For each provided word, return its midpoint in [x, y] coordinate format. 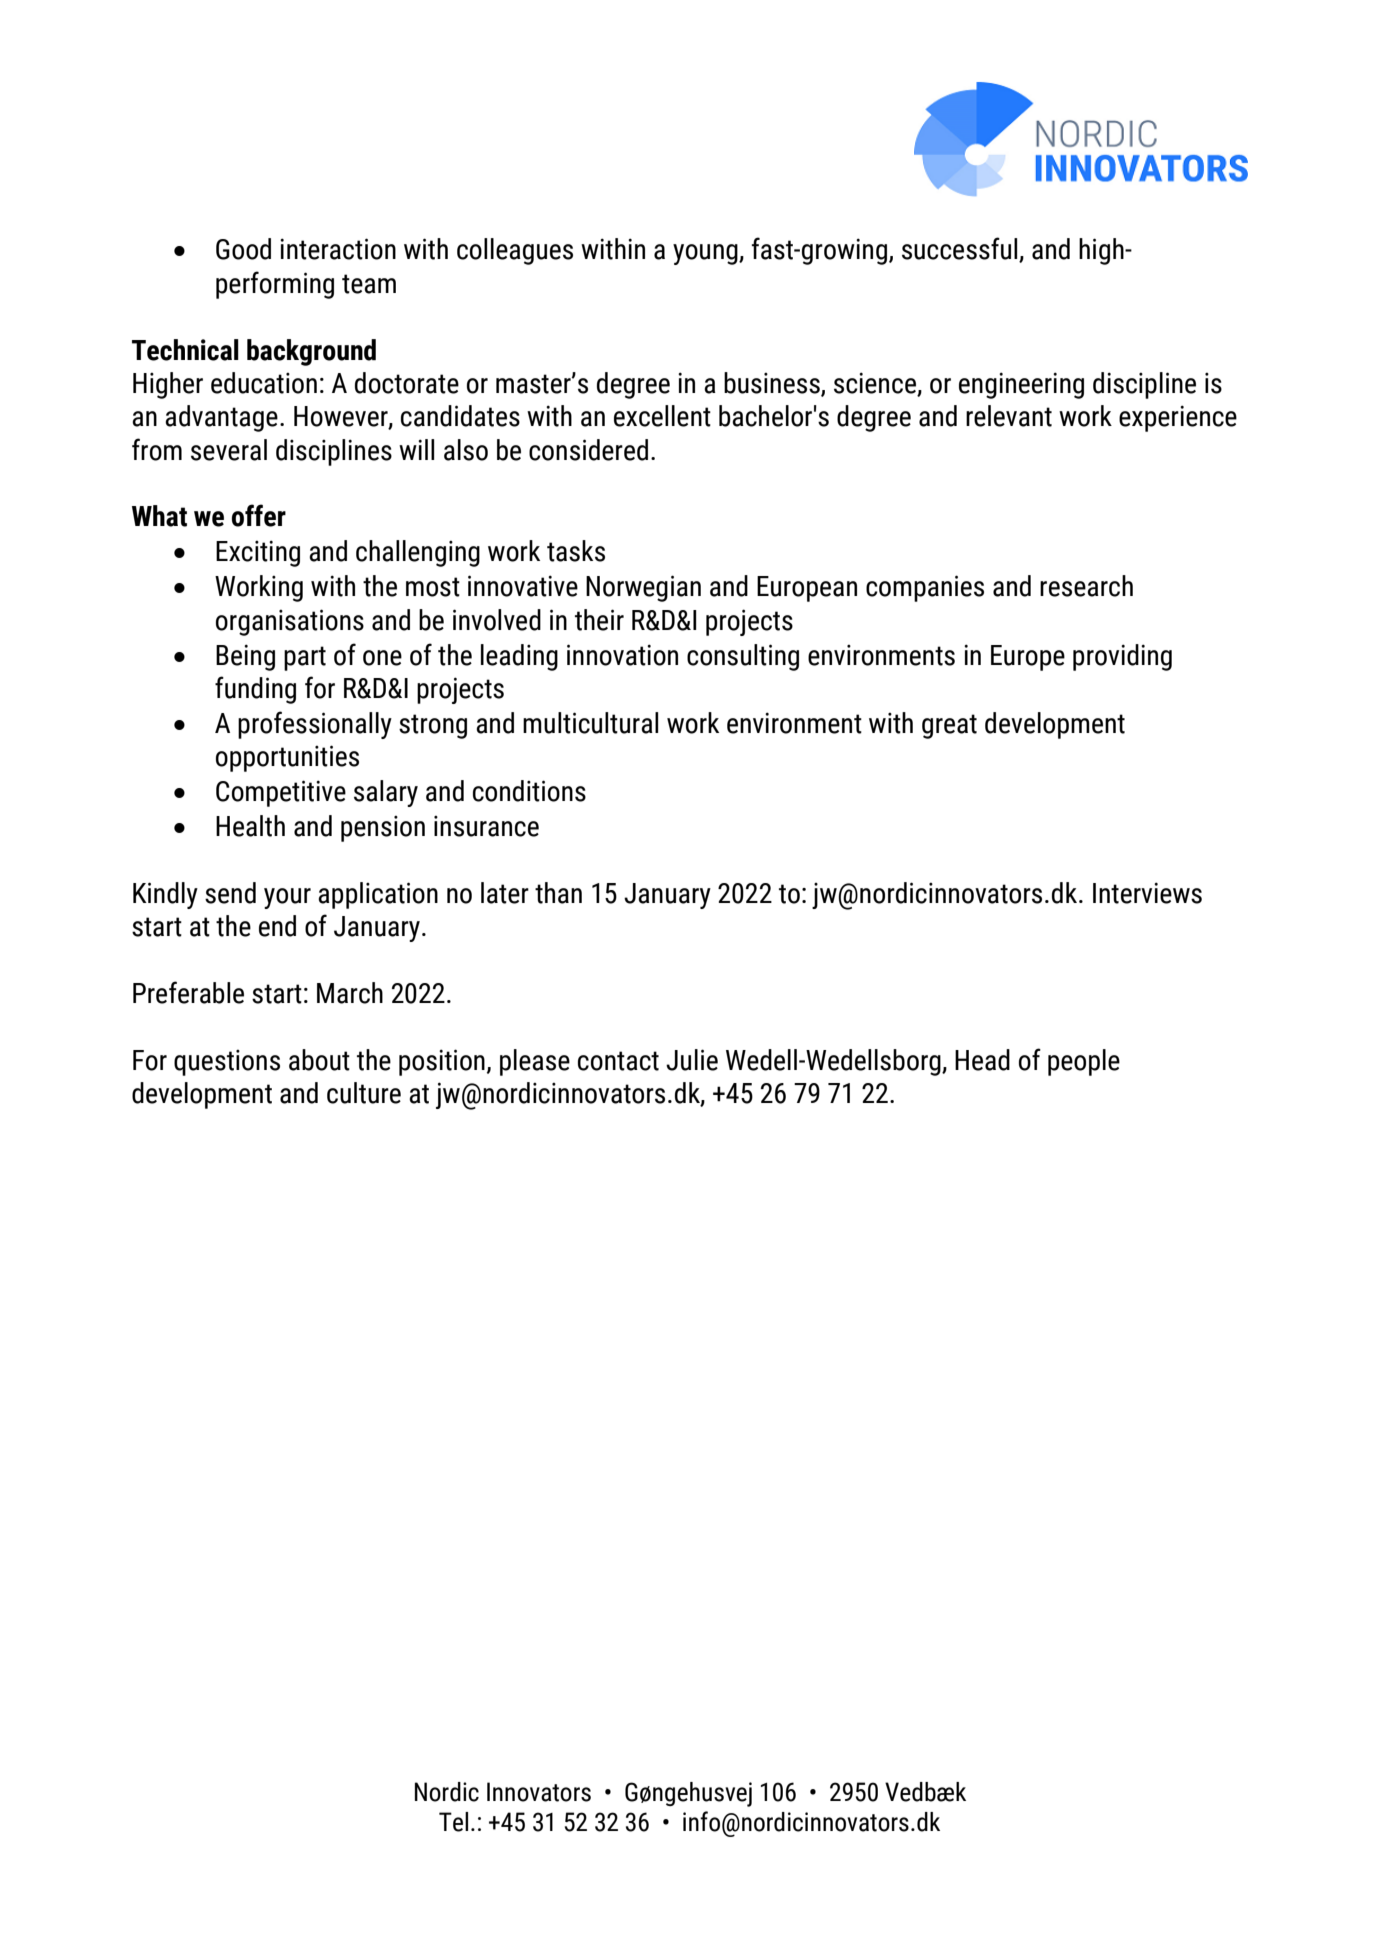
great [949, 726]
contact [618, 1061]
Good [243, 249]
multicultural [590, 723]
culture [364, 1093]
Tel [453, 1822]
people [1084, 1062]
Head [982, 1060]
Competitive [281, 793]
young [706, 254]
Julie [692, 1060]
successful [961, 249]
